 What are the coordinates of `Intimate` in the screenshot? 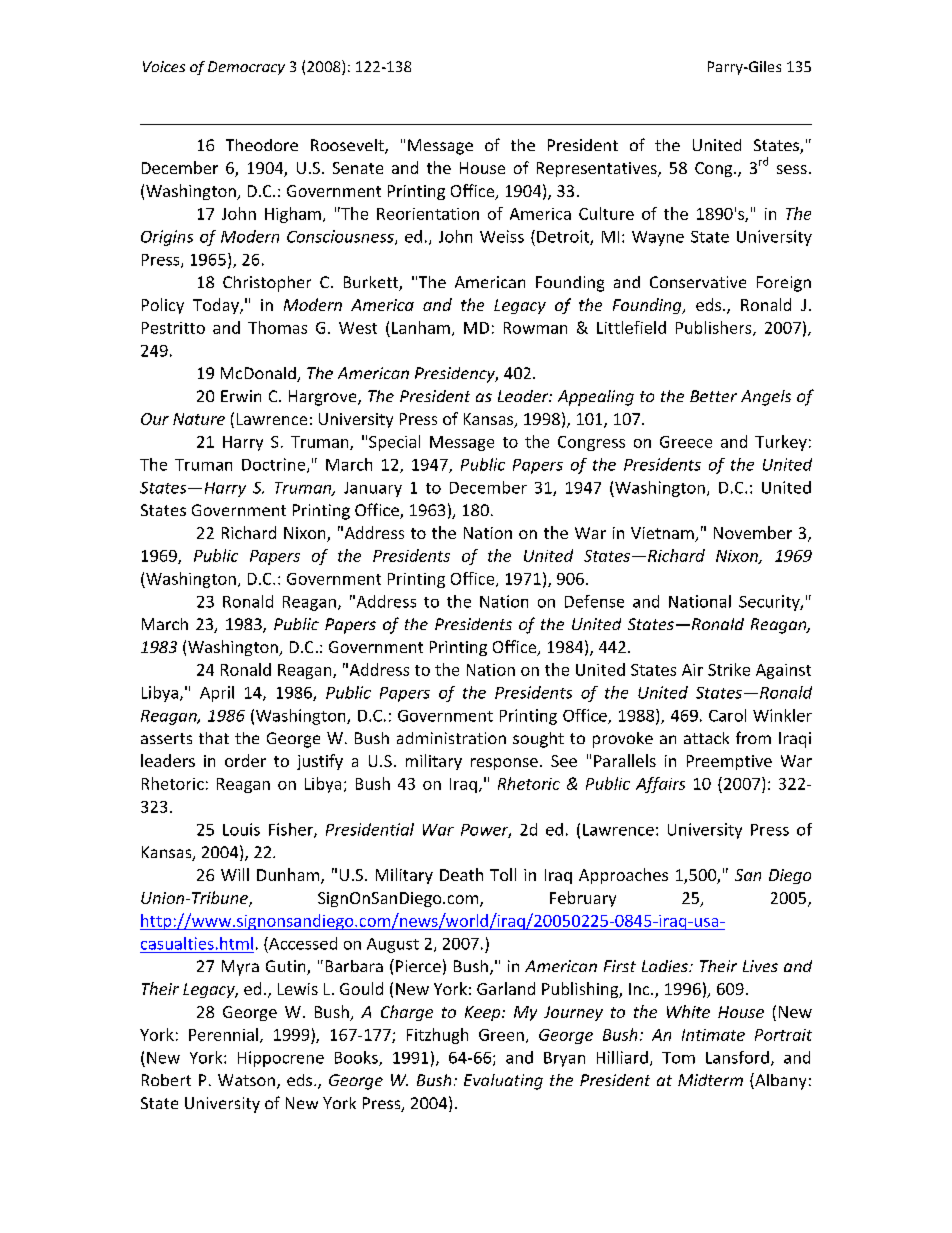 It's located at (713, 1035).
